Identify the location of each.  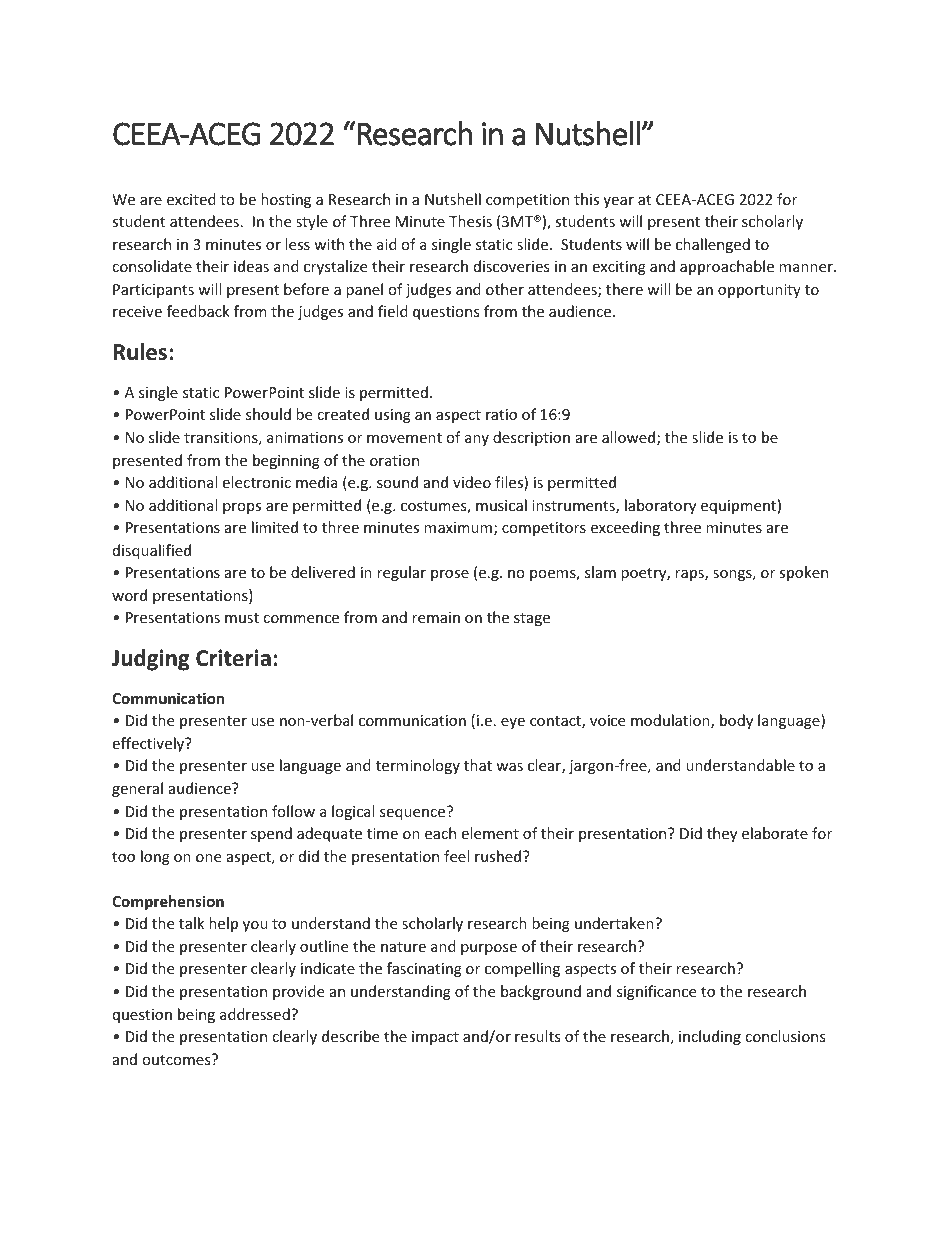
(440, 833).
